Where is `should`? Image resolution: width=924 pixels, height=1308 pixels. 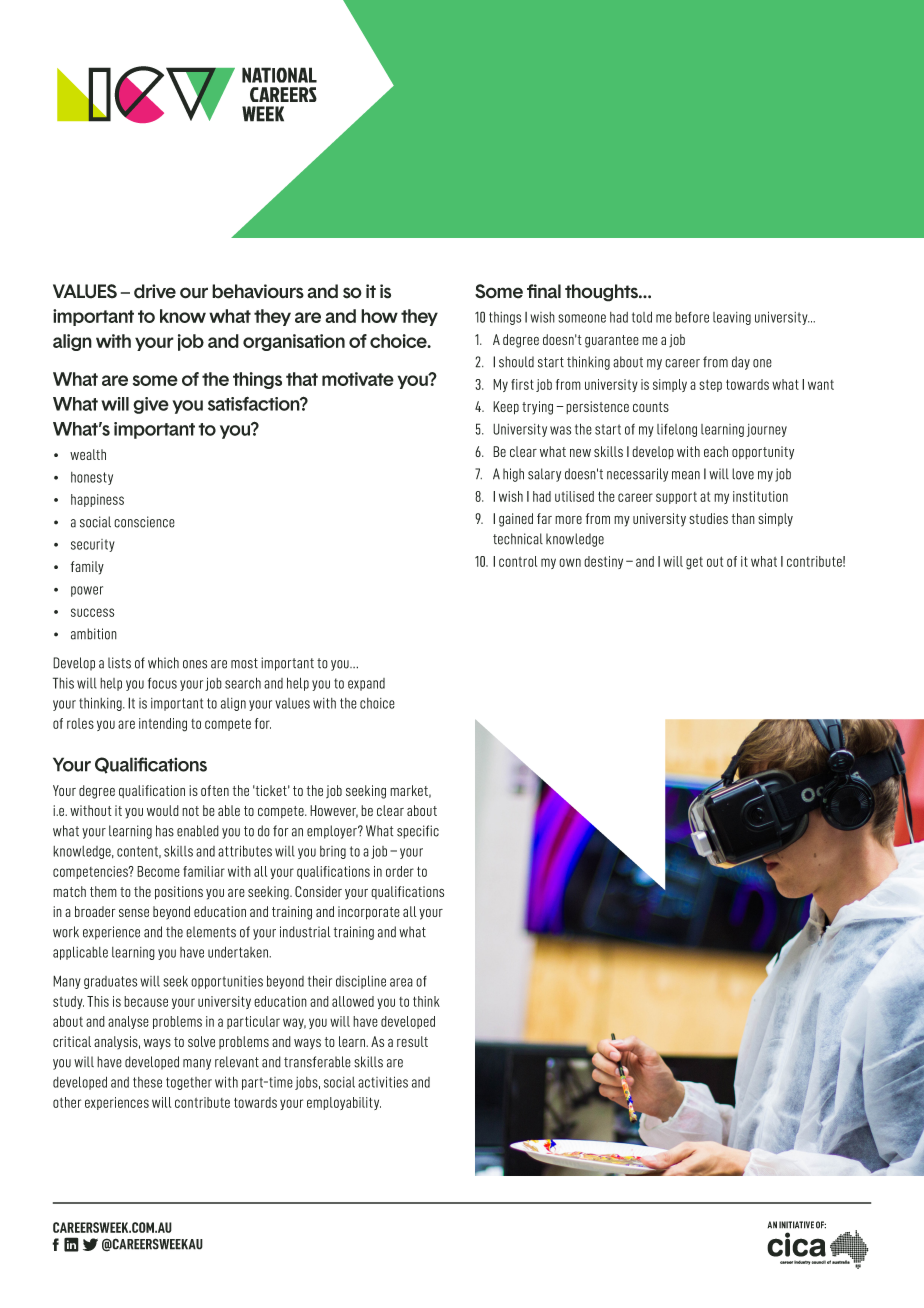
should is located at coordinates (516, 362).
